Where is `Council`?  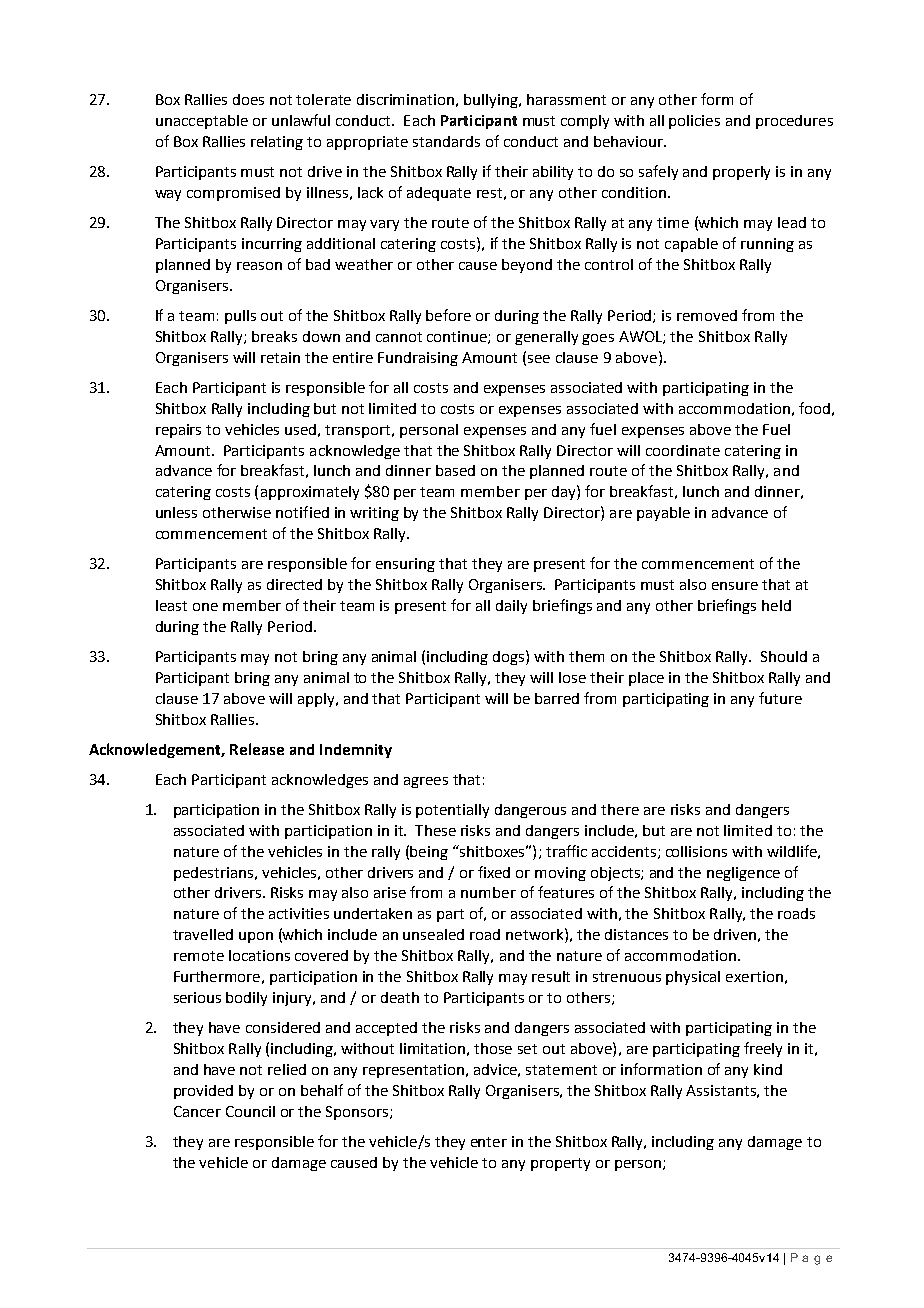 Council is located at coordinates (250, 1111).
